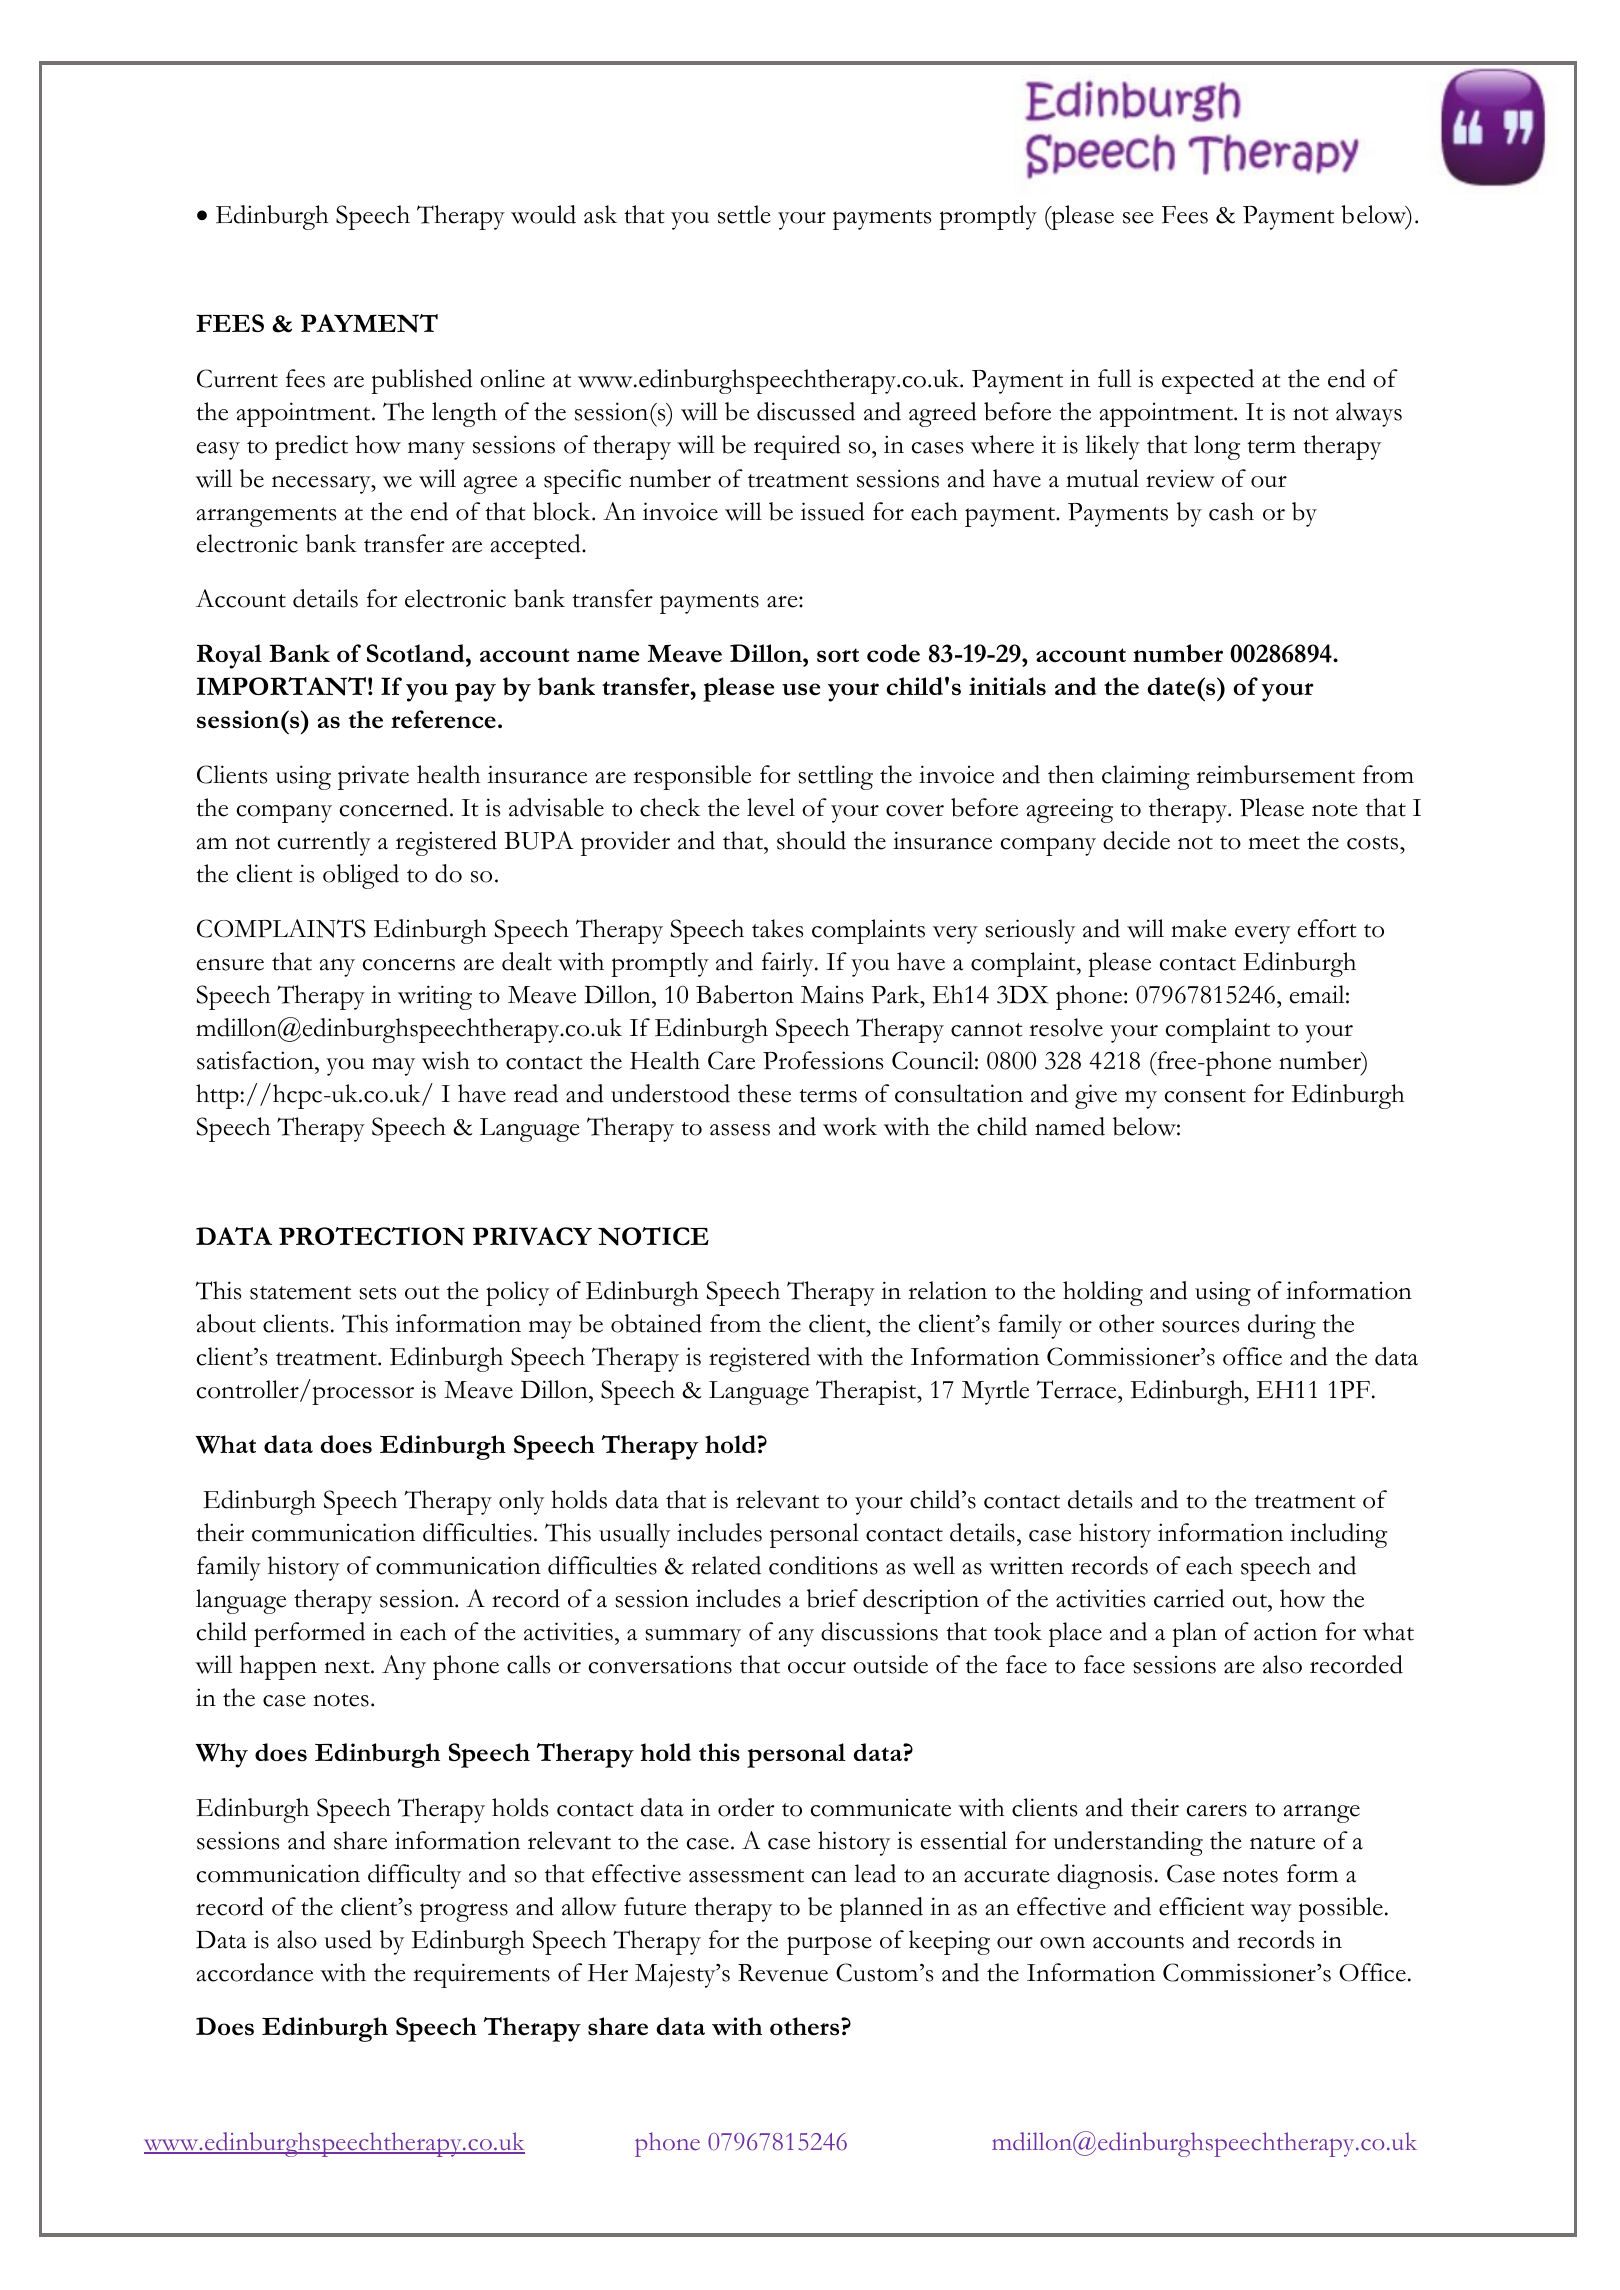  What do you see at coordinates (422, 381) in the screenshot?
I see `published` at bounding box center [422, 381].
